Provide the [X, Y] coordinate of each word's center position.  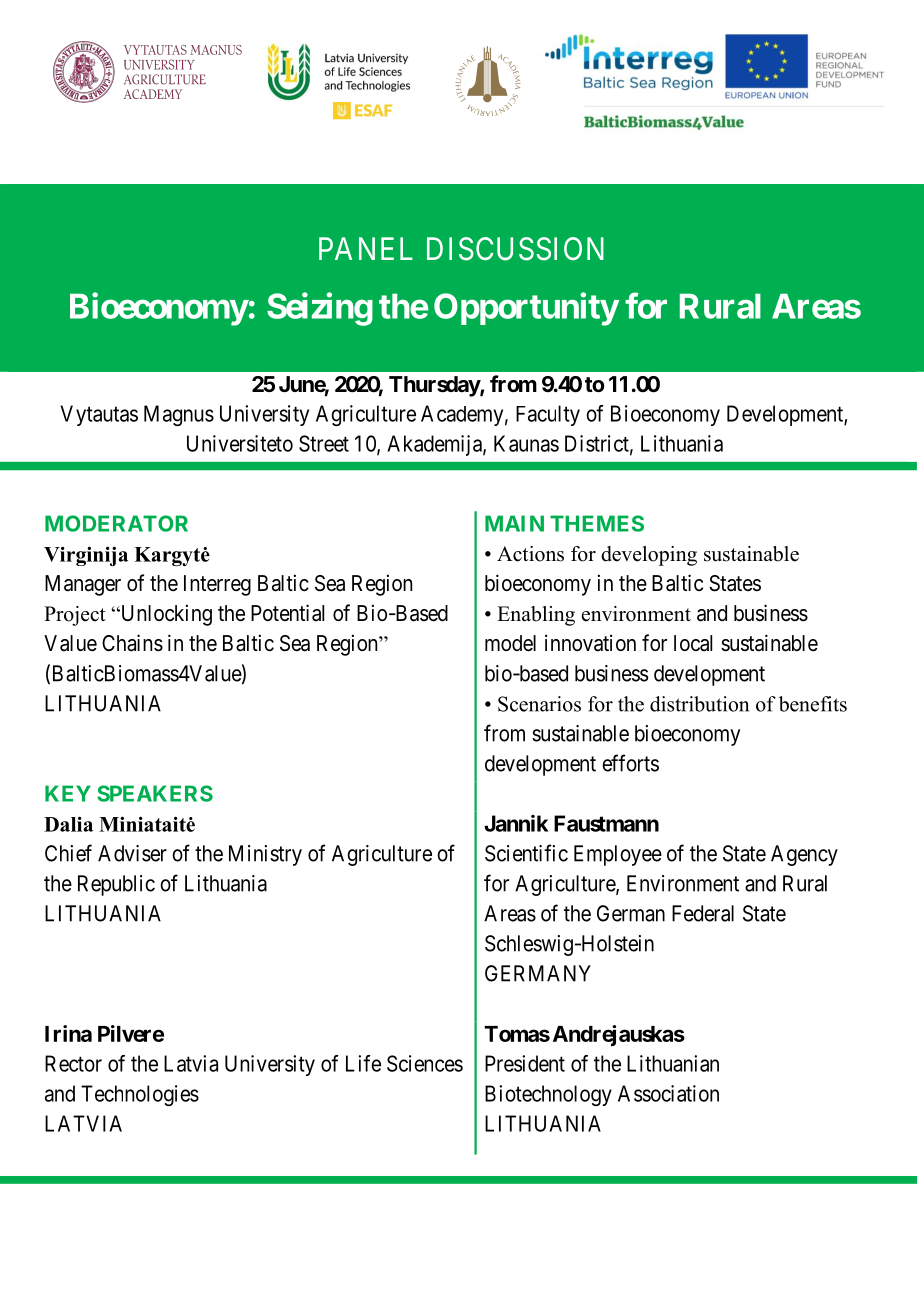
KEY [68, 793]
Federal [703, 913]
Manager [83, 585]
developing [649, 556]
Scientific [526, 853]
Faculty [548, 415]
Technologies [140, 1095]
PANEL [366, 248]
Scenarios [539, 704]
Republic [116, 885]
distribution [699, 704]
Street [324, 443]
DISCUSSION [515, 249]
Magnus [179, 415]
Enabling [536, 616]
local [693, 643]
